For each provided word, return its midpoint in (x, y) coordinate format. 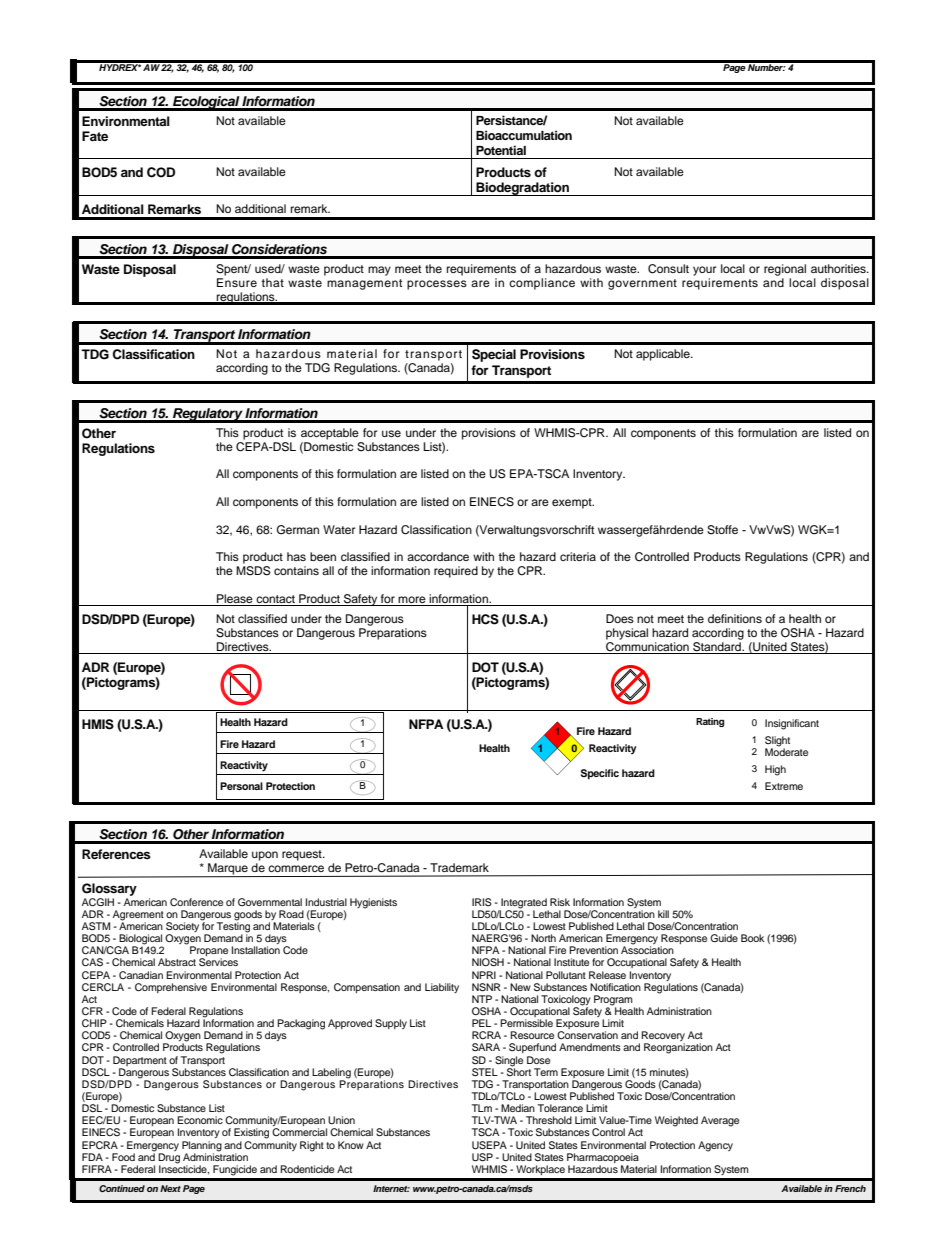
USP (482, 1157)
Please (235, 598)
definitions (735, 618)
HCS (485, 619)
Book (752, 938)
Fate (95, 136)
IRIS (482, 902)
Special (494, 355)
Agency (715, 1146)
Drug (169, 1158)
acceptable (330, 434)
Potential (501, 150)
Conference (196, 902)
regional (785, 270)
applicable (664, 355)
